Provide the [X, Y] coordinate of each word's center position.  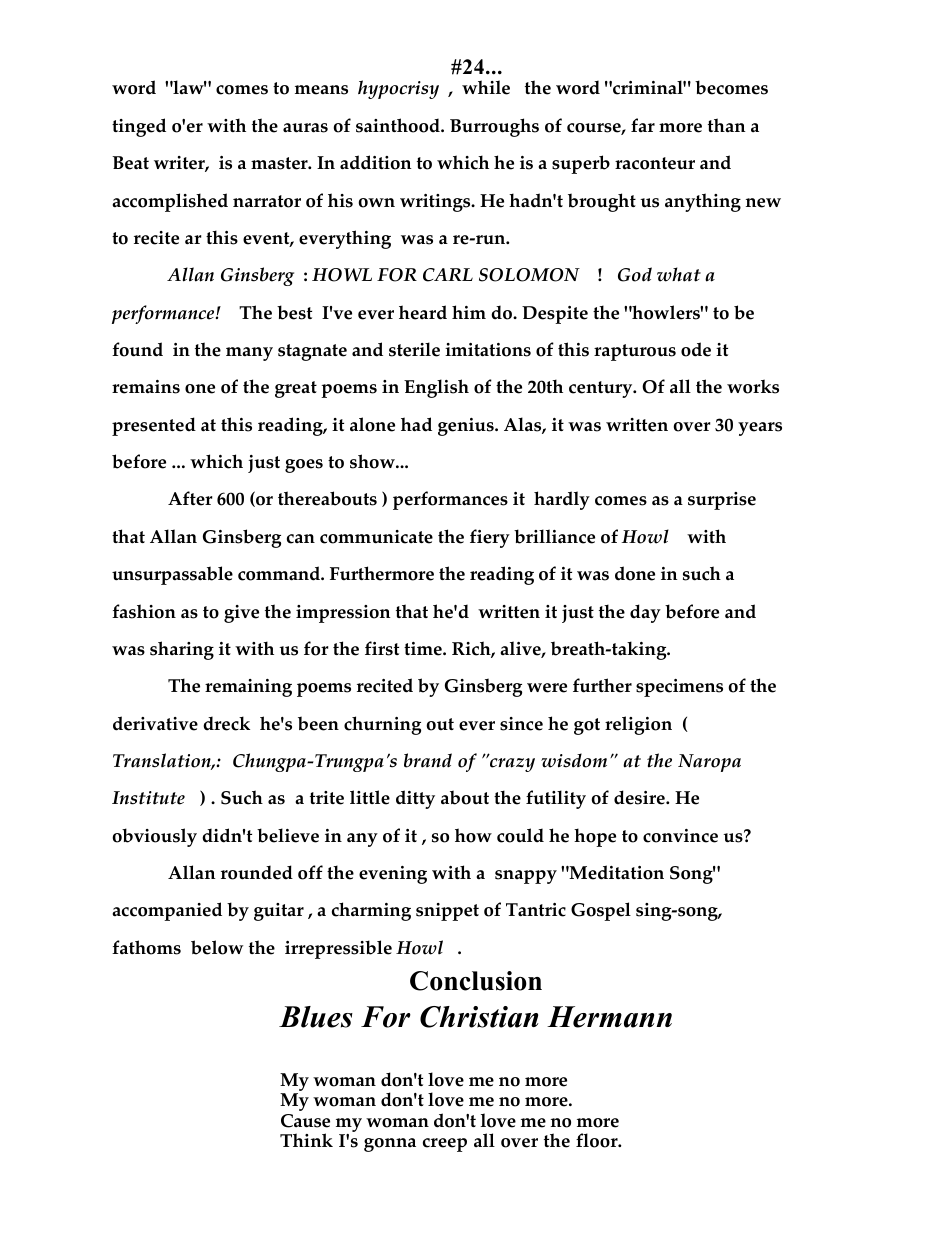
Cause [305, 1121]
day [645, 613]
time [424, 649]
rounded [257, 872]
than [726, 125]
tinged [139, 127]
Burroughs [494, 127]
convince [680, 836]
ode [696, 349]
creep [445, 1145]
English [436, 388]
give [241, 614]
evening [393, 875]
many [249, 354]
